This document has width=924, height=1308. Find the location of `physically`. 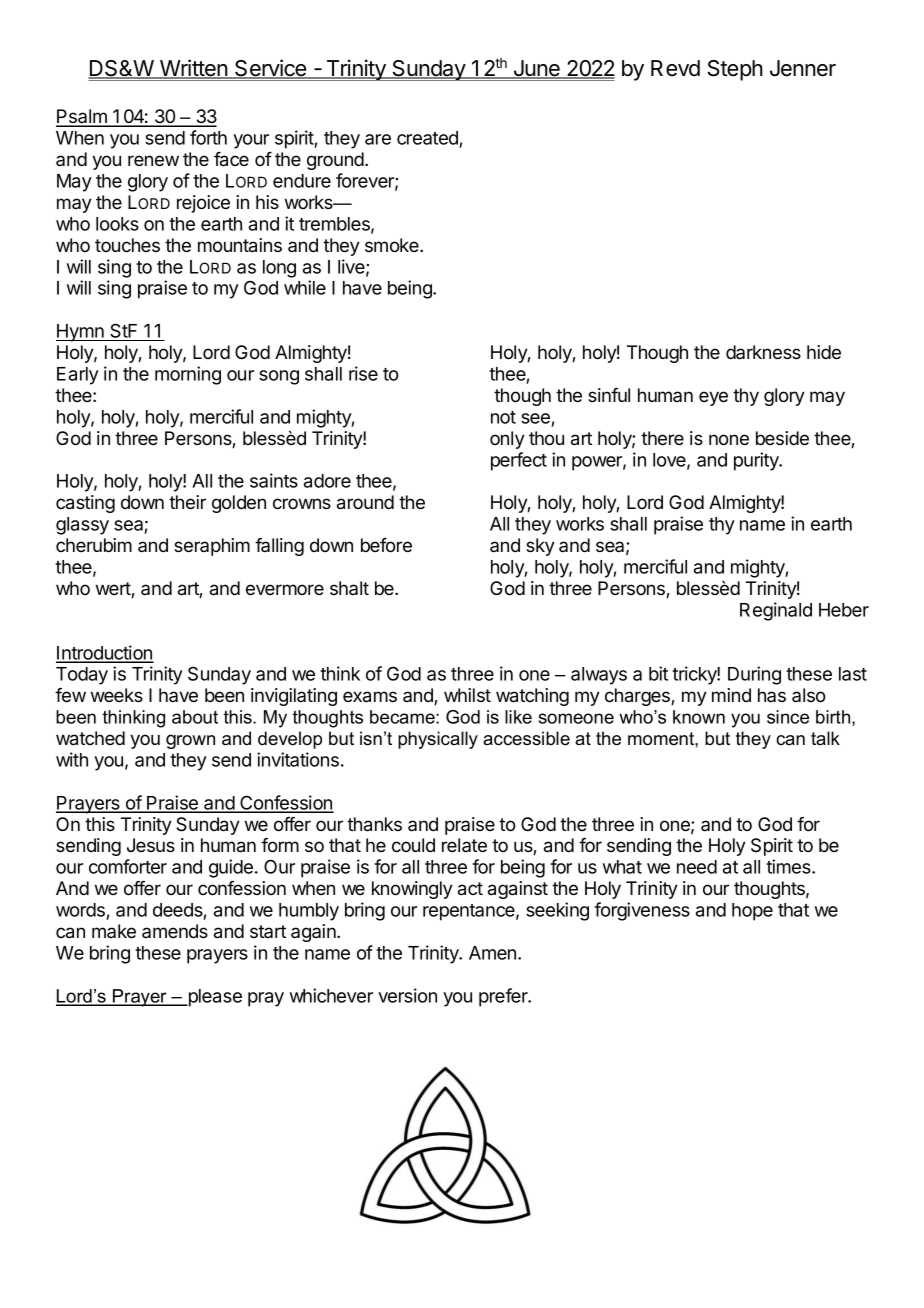

physically is located at coordinates (438, 740).
